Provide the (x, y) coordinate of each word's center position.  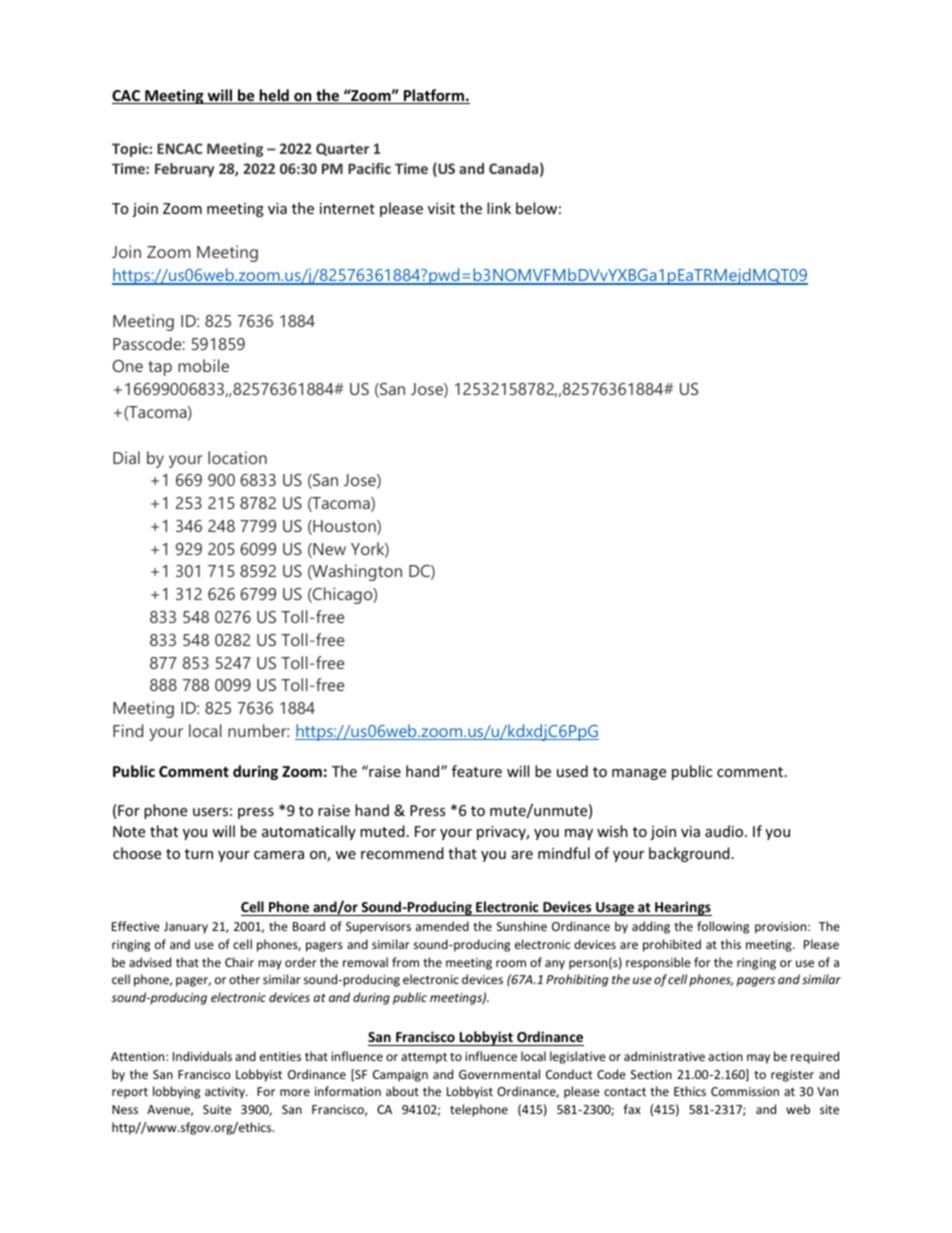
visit (441, 208)
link (499, 208)
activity (226, 1093)
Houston (344, 527)
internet (347, 208)
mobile (203, 365)
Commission (745, 1091)
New (328, 550)
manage (639, 774)
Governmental (499, 1074)
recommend (402, 853)
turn (199, 854)
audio (725, 831)
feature (477, 771)
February (184, 170)
